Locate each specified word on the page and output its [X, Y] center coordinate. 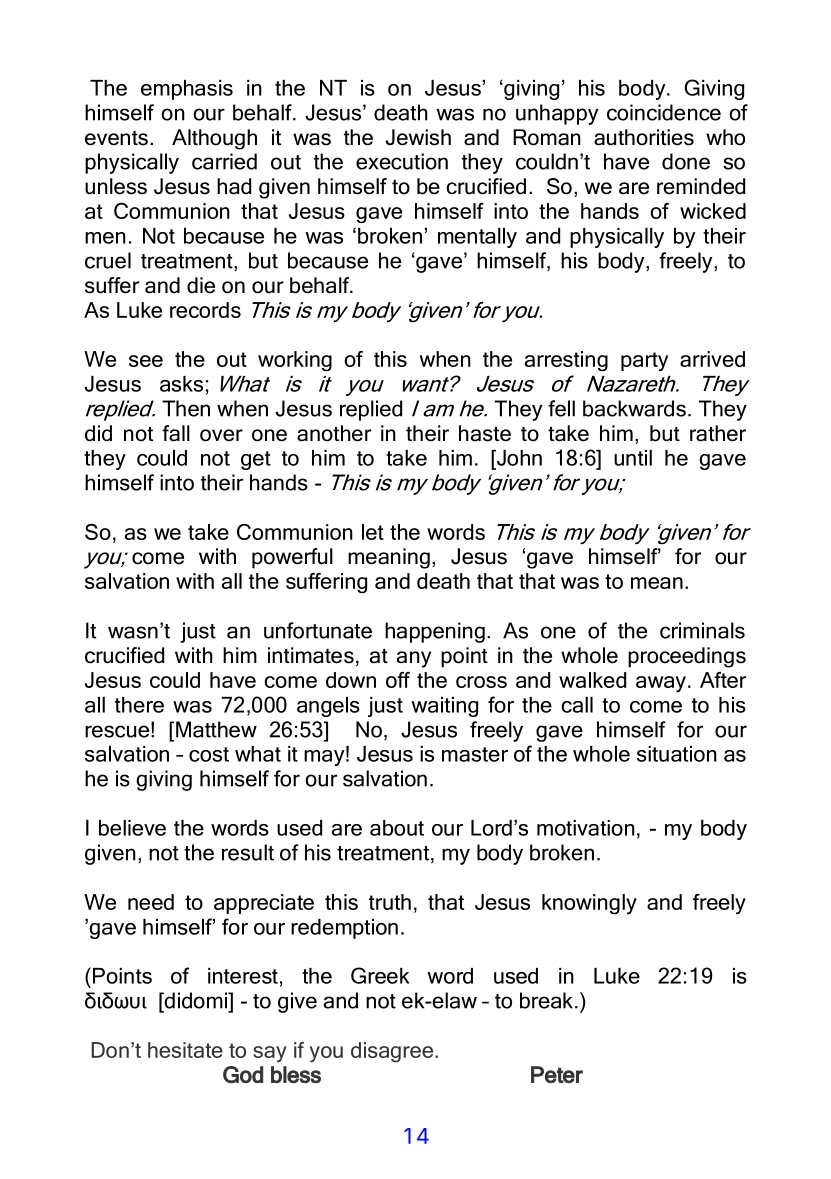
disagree [393, 1052]
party [644, 361]
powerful [292, 558]
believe [132, 828]
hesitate [185, 1050]
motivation [586, 828]
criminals [702, 630]
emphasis [187, 90]
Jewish [418, 137]
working [295, 361]
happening [435, 632]
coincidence [664, 112]
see [146, 361]
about [397, 828]
